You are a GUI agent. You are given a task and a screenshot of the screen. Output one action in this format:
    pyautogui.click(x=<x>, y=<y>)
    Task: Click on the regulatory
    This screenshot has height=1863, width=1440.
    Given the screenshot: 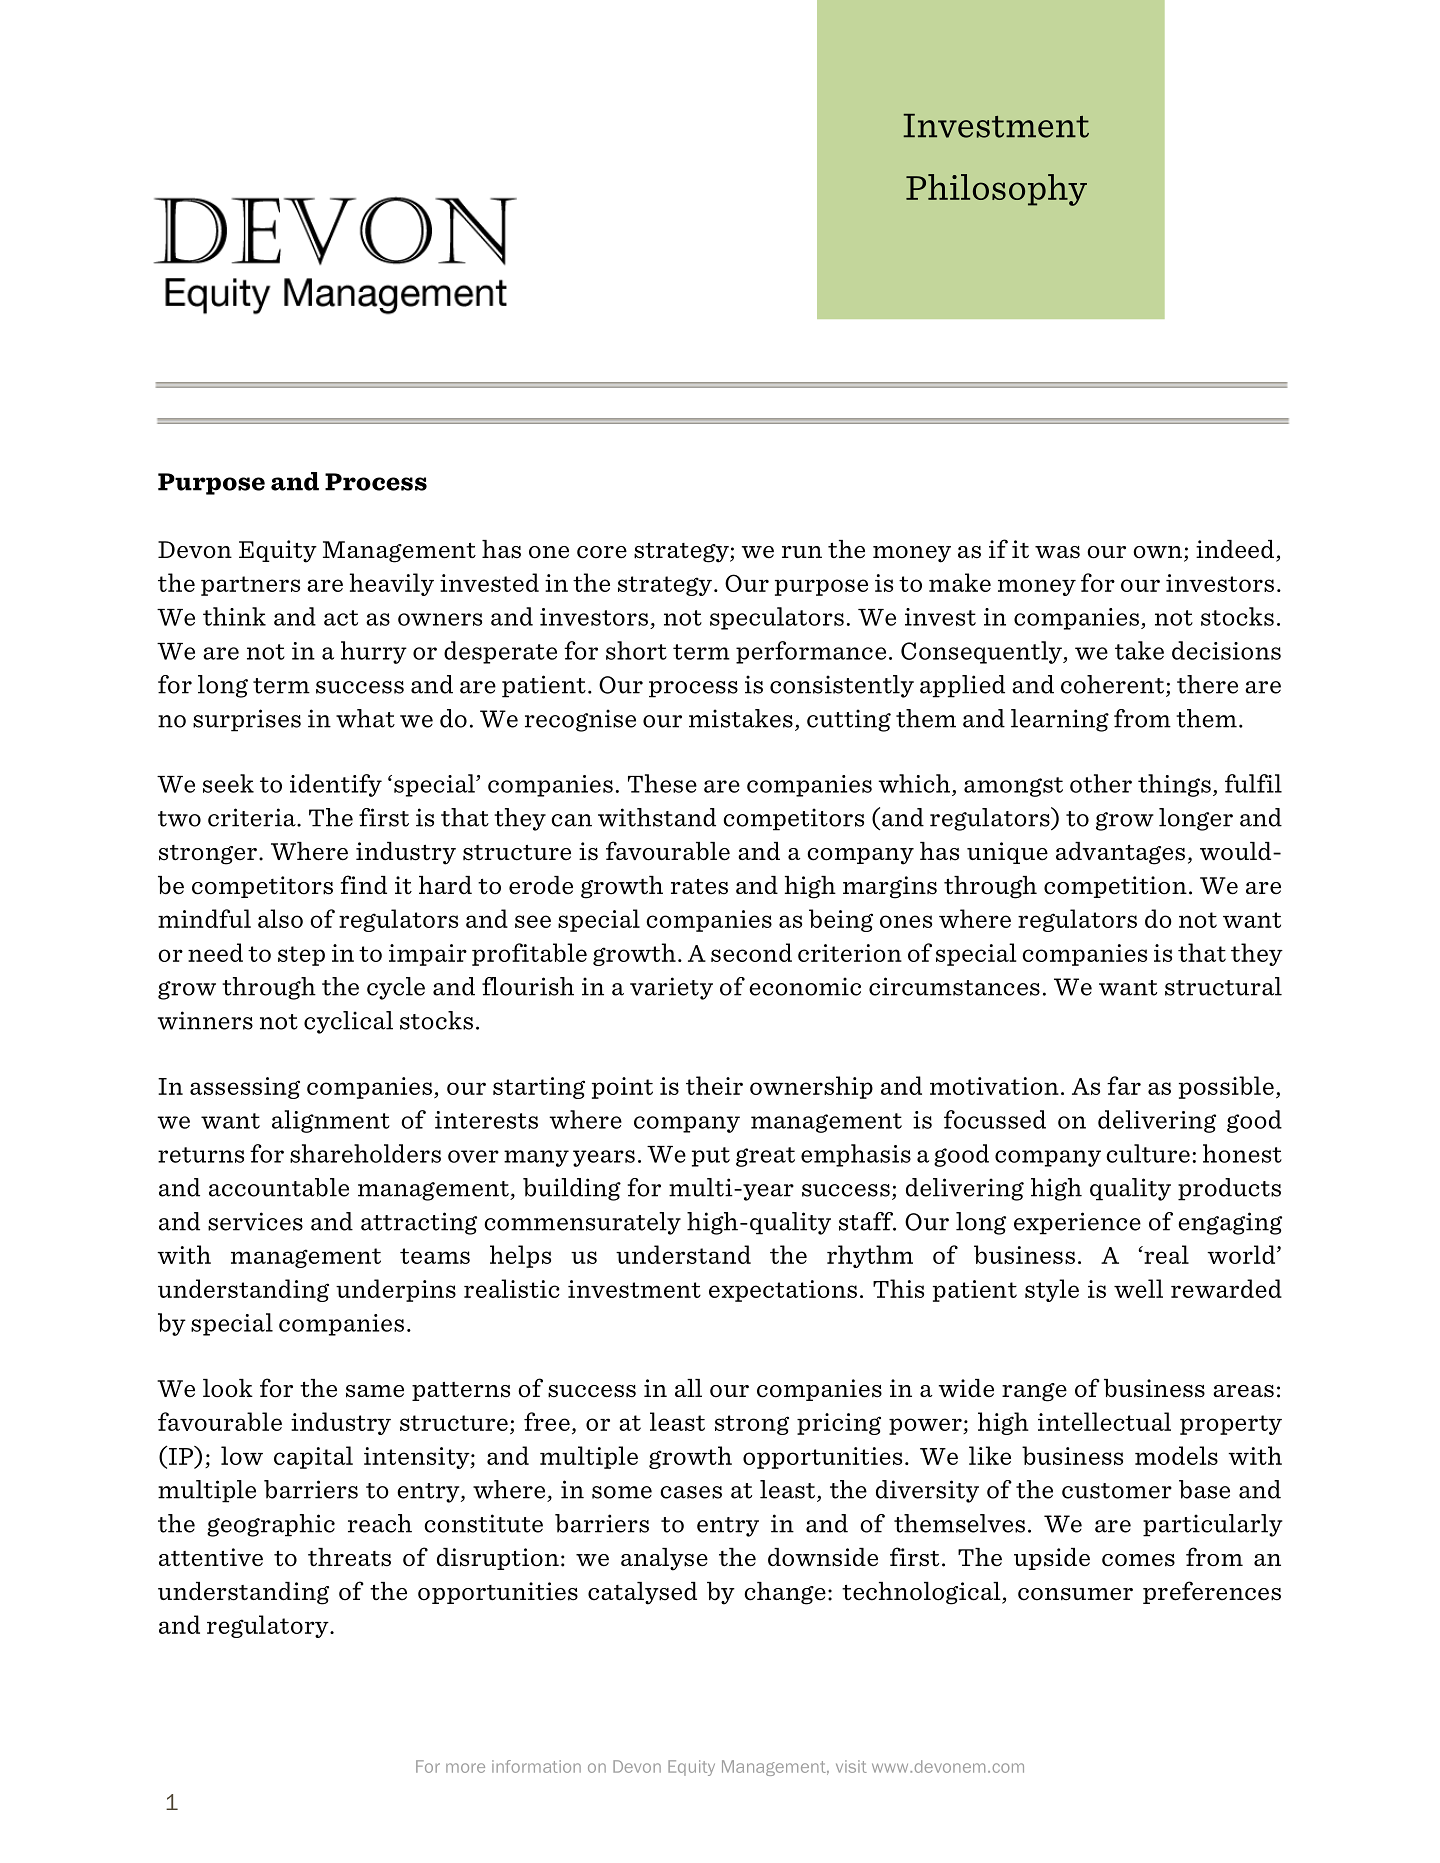 What is the action you would take?
    pyautogui.click(x=269, y=1626)
